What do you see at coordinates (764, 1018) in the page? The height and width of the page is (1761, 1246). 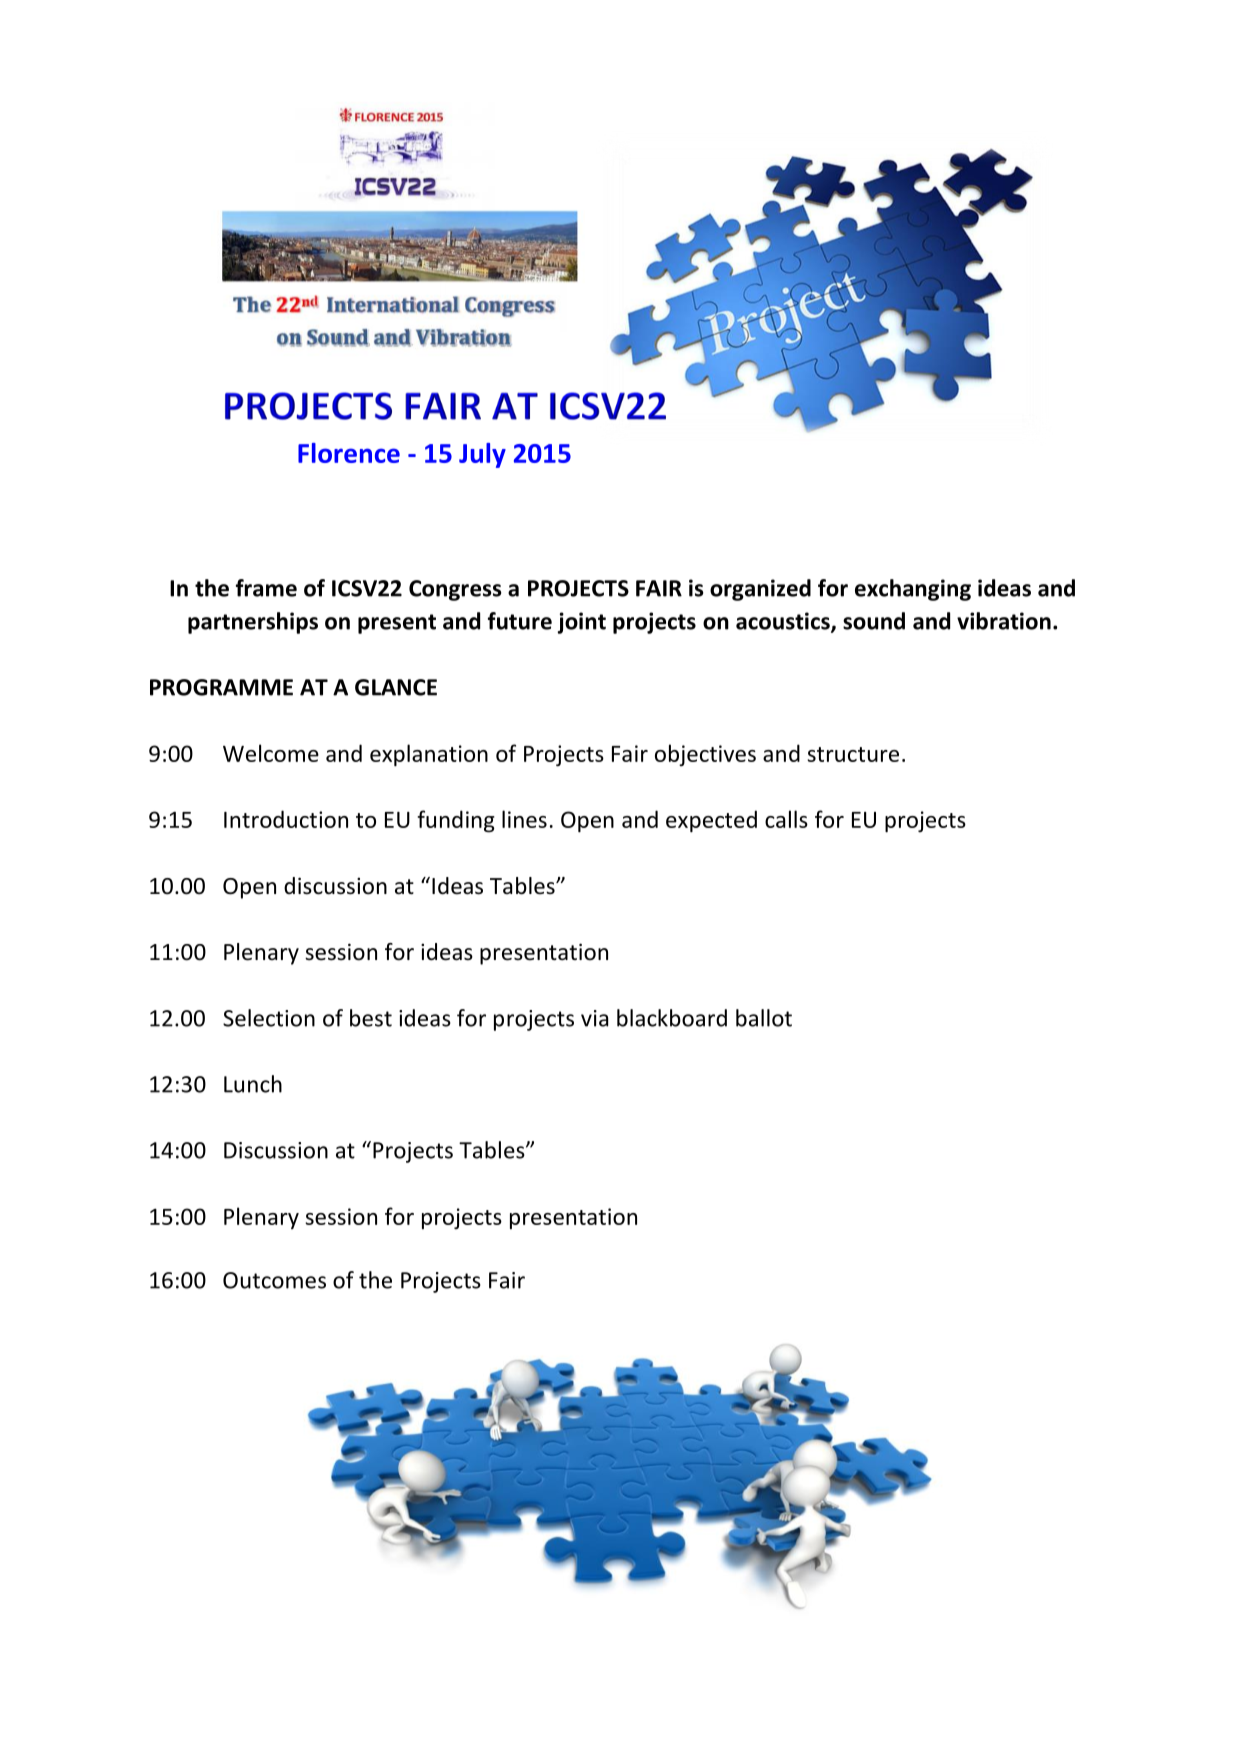 I see `ballot` at bounding box center [764, 1018].
